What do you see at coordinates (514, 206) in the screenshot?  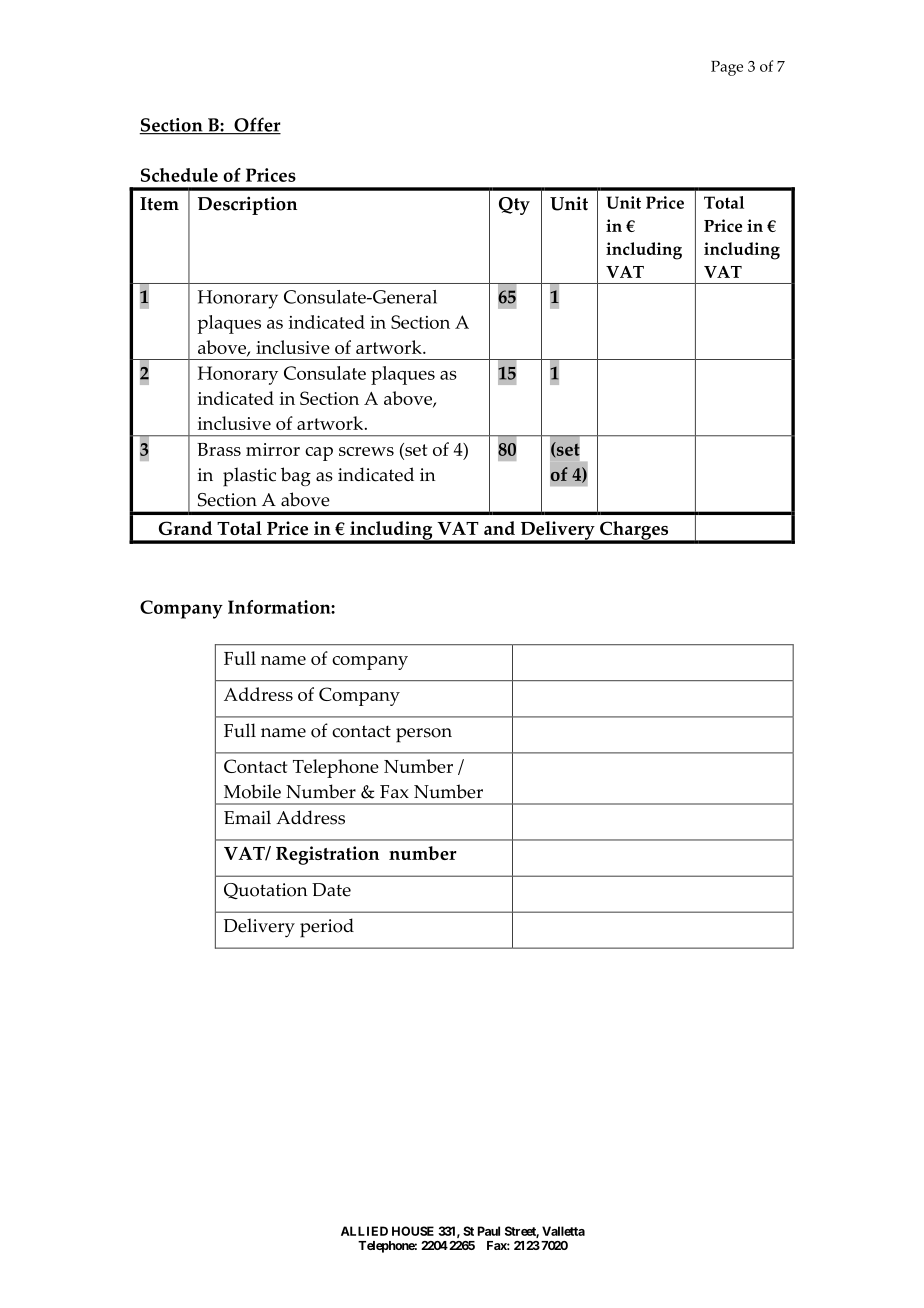 I see `Qty` at bounding box center [514, 206].
